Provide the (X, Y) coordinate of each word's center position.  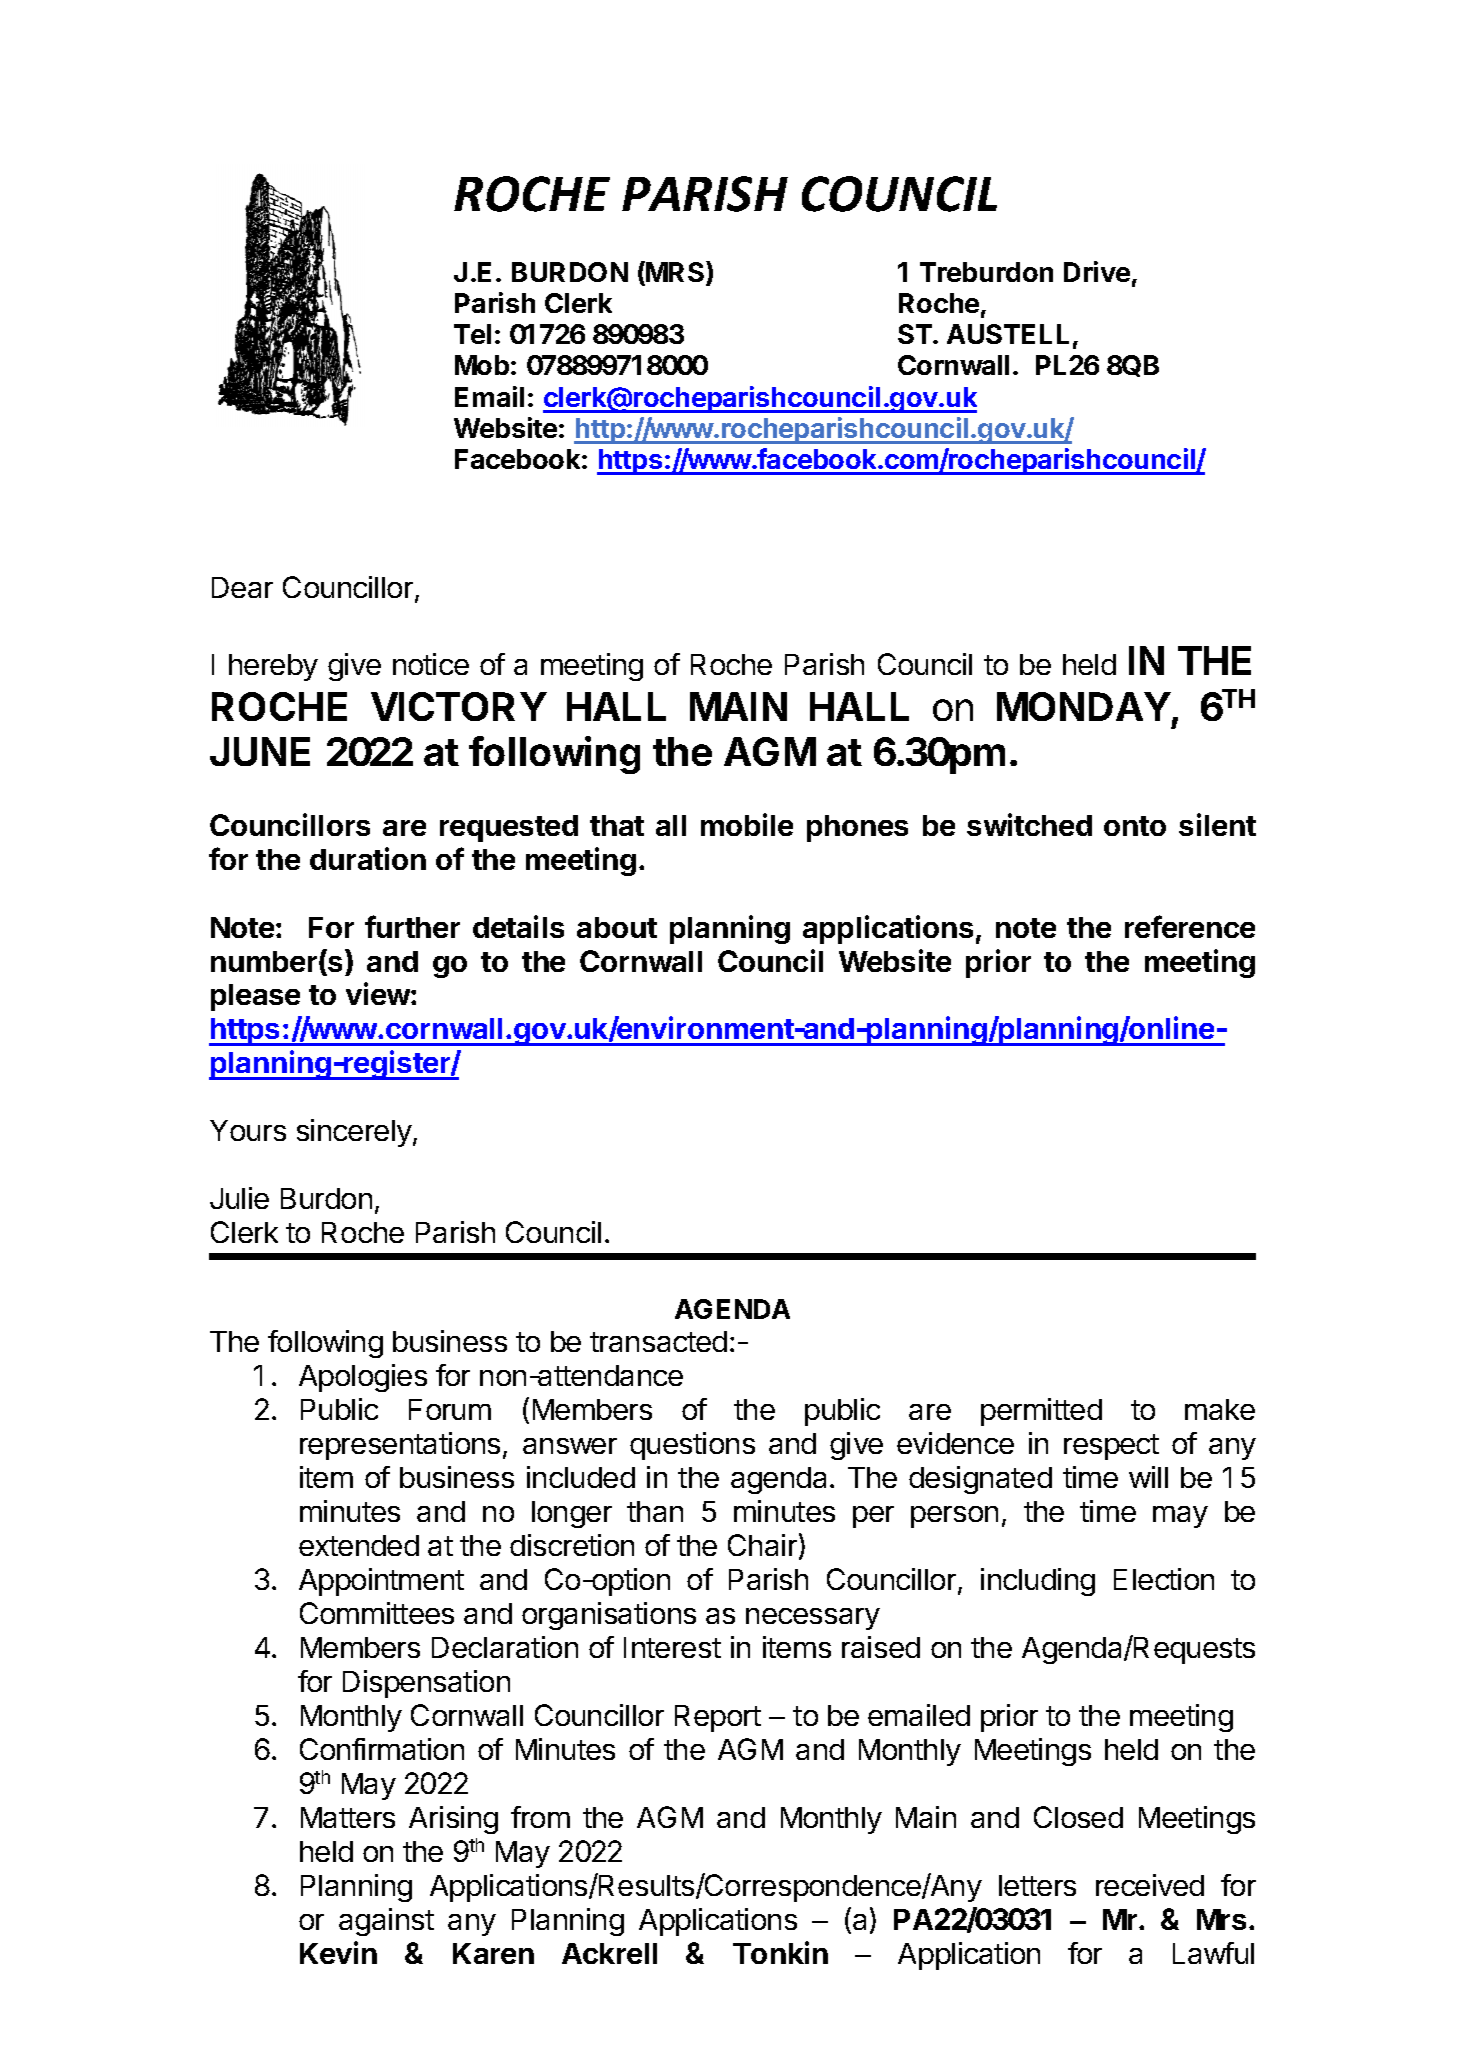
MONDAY (1084, 706)
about (617, 927)
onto (1135, 826)
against (386, 1922)
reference (1190, 926)
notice (431, 664)
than (655, 1511)
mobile (747, 824)
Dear (242, 587)
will (1148, 1477)
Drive (1097, 271)
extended (359, 1545)
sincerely (355, 1133)
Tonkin (780, 1952)
